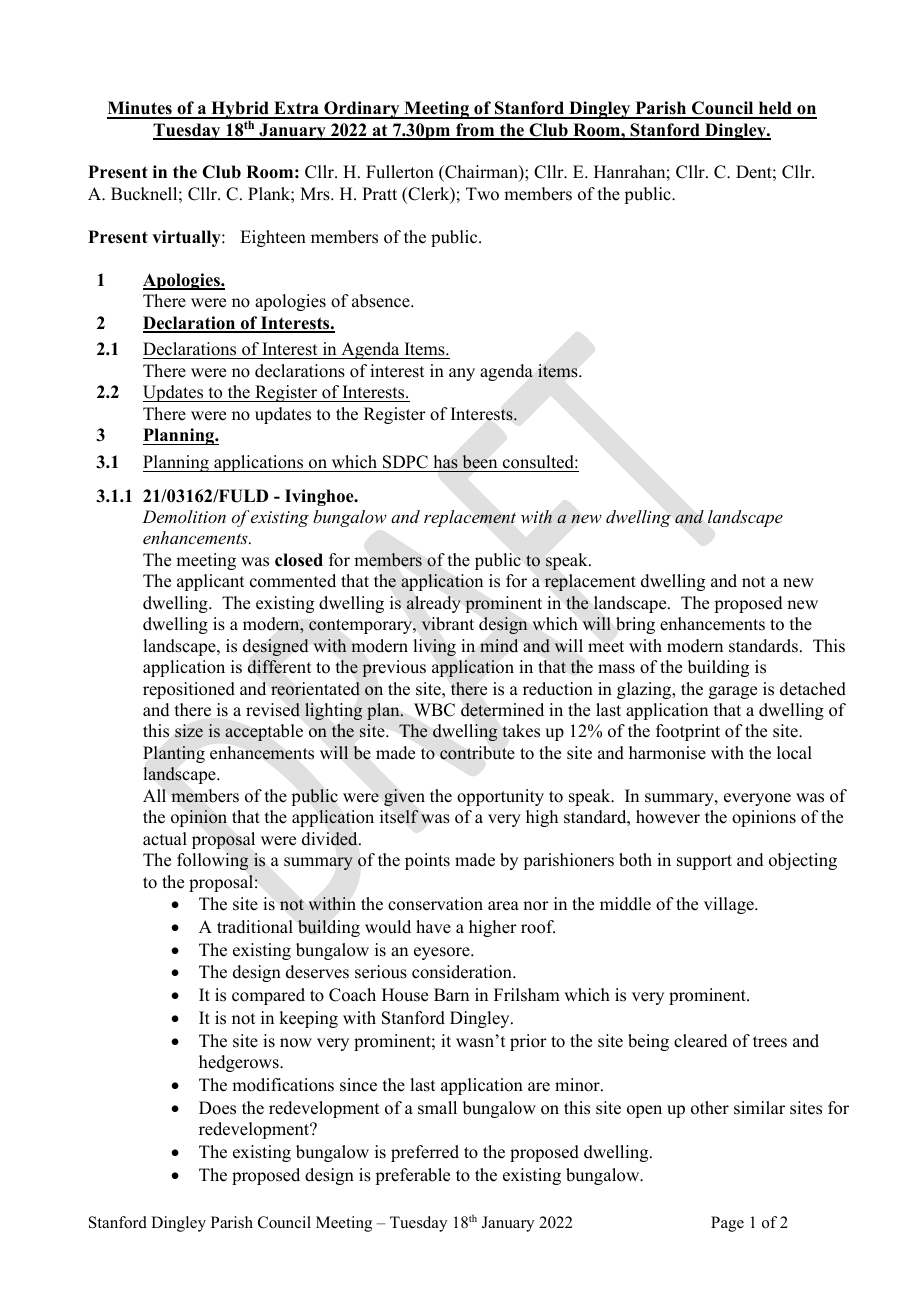  What do you see at coordinates (425, 1153) in the document?
I see `preferred` at bounding box center [425, 1153].
